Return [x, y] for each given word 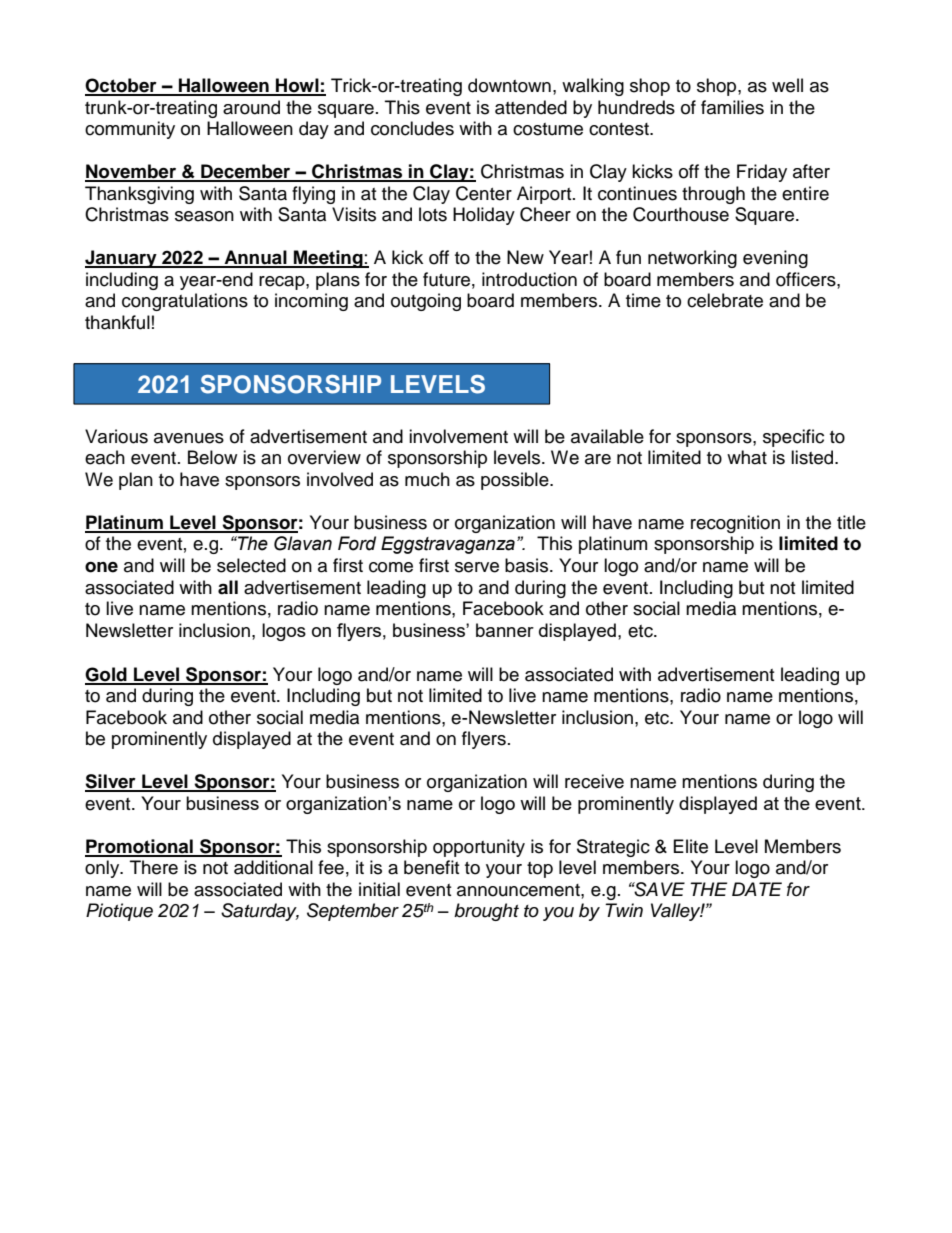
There [154, 867]
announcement [519, 890]
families [732, 107]
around [251, 107]
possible [516, 481]
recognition [735, 524]
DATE [757, 889]
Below [212, 457]
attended [531, 107]
